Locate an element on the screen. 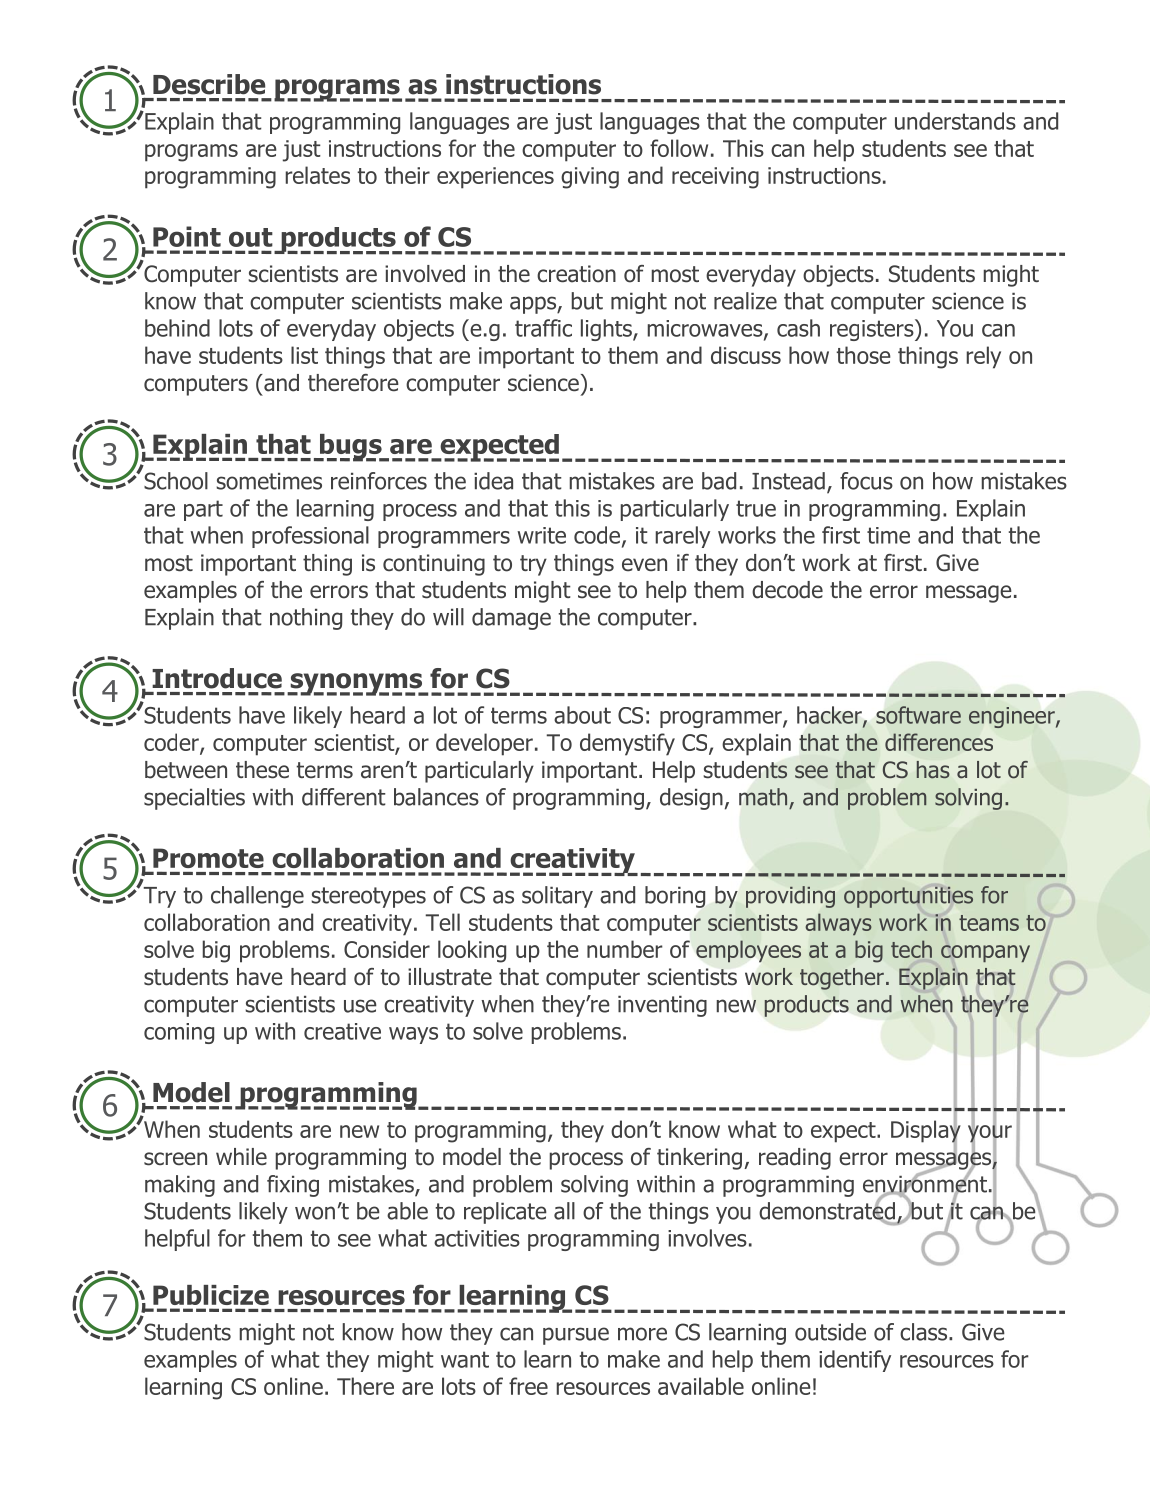  together is located at coordinates (842, 979).
